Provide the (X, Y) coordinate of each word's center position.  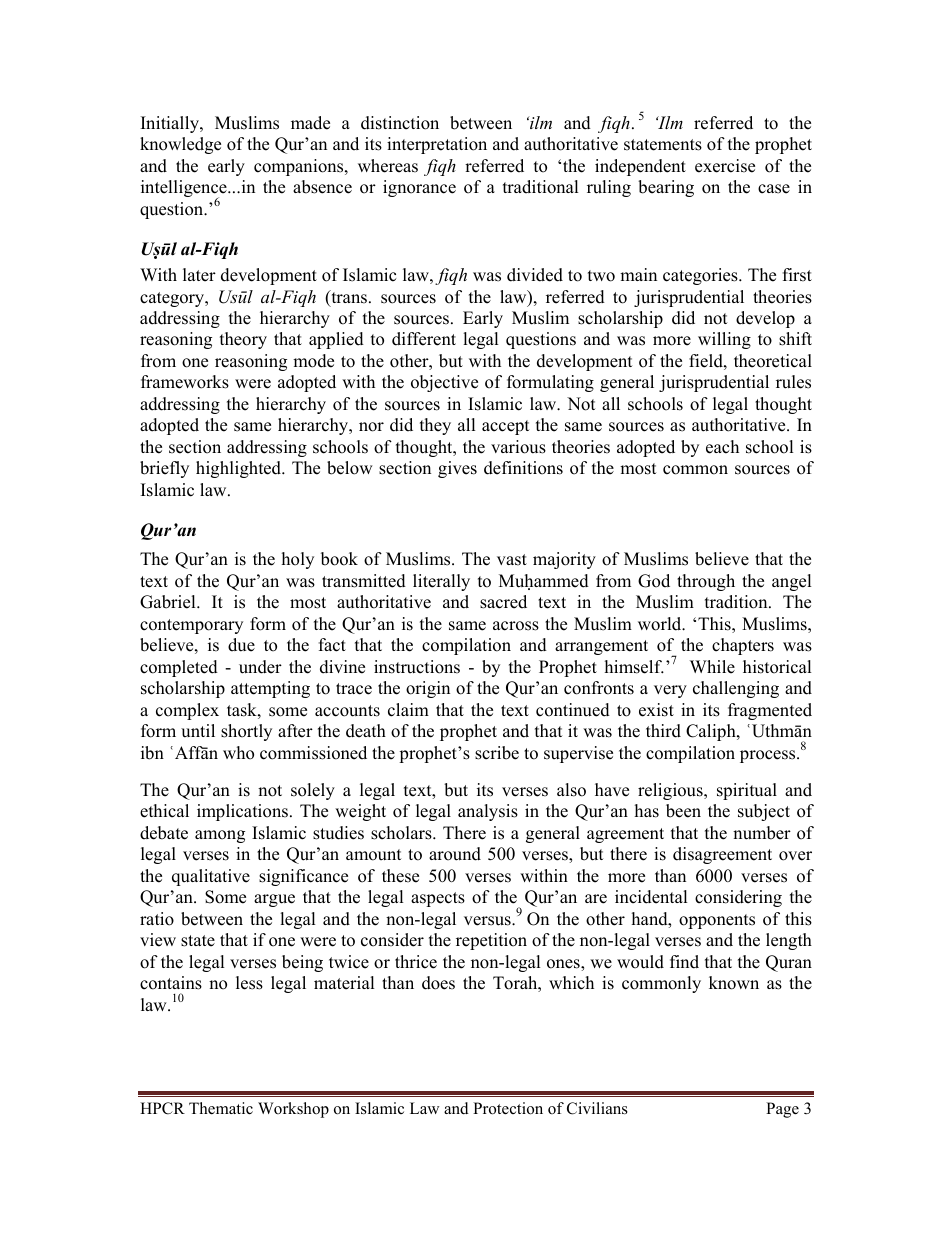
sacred (503, 602)
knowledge (180, 145)
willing (724, 340)
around (455, 854)
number (762, 833)
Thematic (221, 1108)
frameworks (185, 382)
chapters (743, 646)
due (241, 645)
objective (444, 383)
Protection (508, 1108)
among (220, 836)
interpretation (437, 145)
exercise (725, 166)
